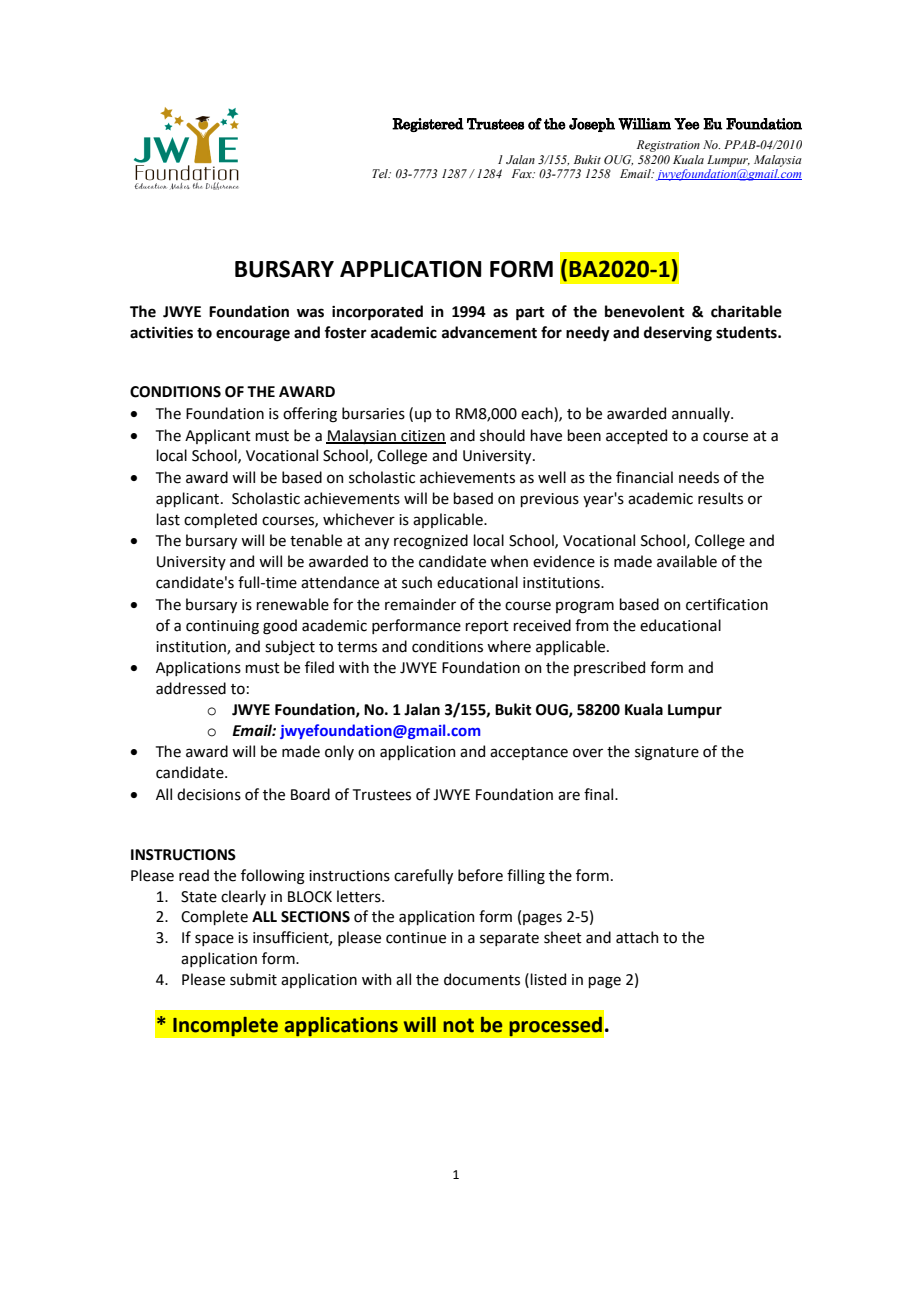 This screenshot has width=924, height=1308. What do you see at coordinates (529, 753) in the screenshot?
I see `acceptance` at bounding box center [529, 753].
